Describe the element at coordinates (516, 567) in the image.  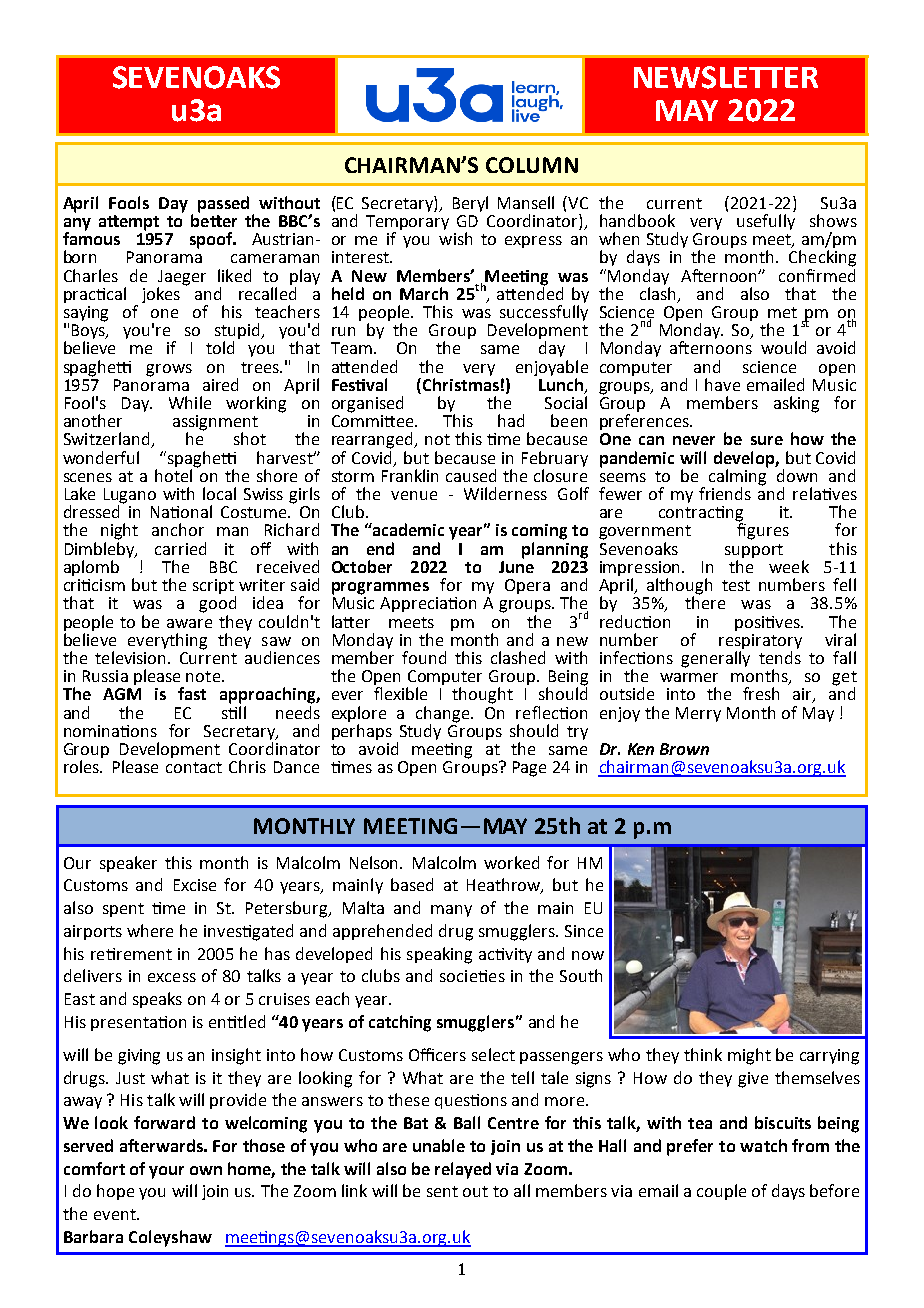
I see `June` at that location.
